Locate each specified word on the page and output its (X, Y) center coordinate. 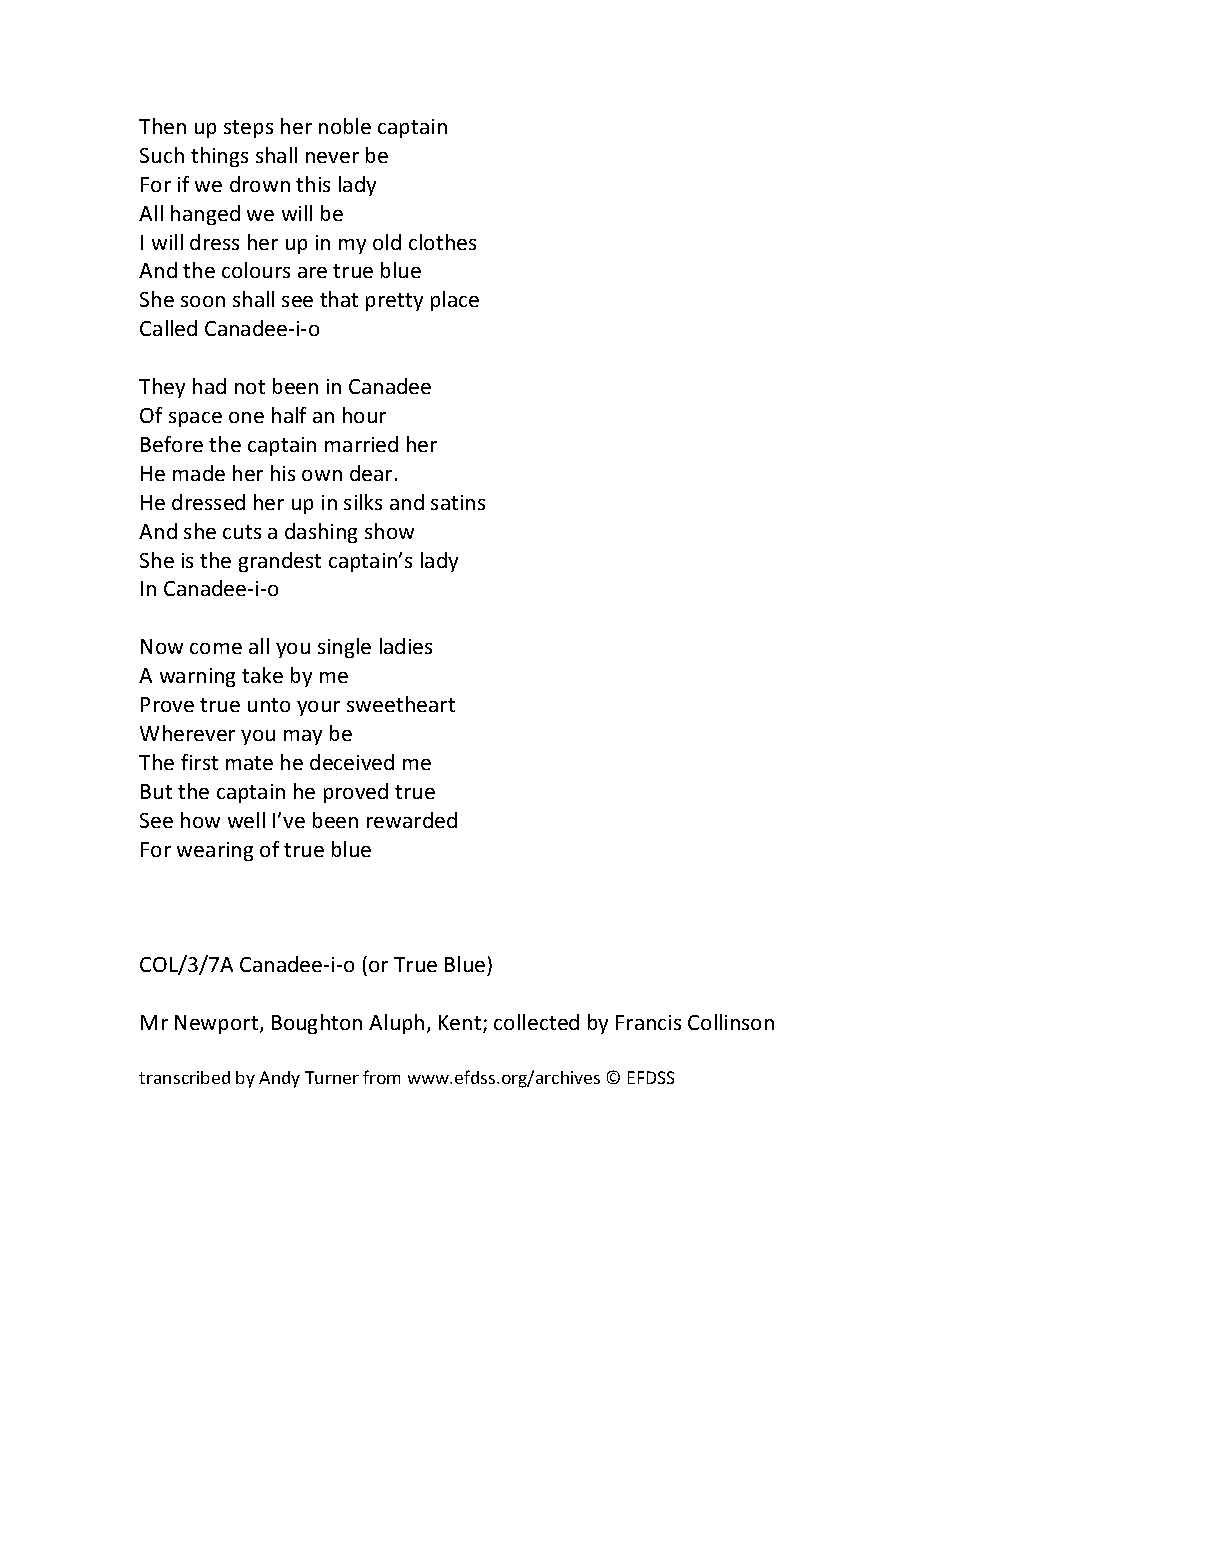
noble (345, 126)
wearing (215, 851)
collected (536, 1022)
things (219, 157)
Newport (218, 1024)
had (209, 386)
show (389, 531)
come (216, 648)
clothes (442, 242)
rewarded (412, 820)
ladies (406, 646)
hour (364, 415)
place (455, 301)
